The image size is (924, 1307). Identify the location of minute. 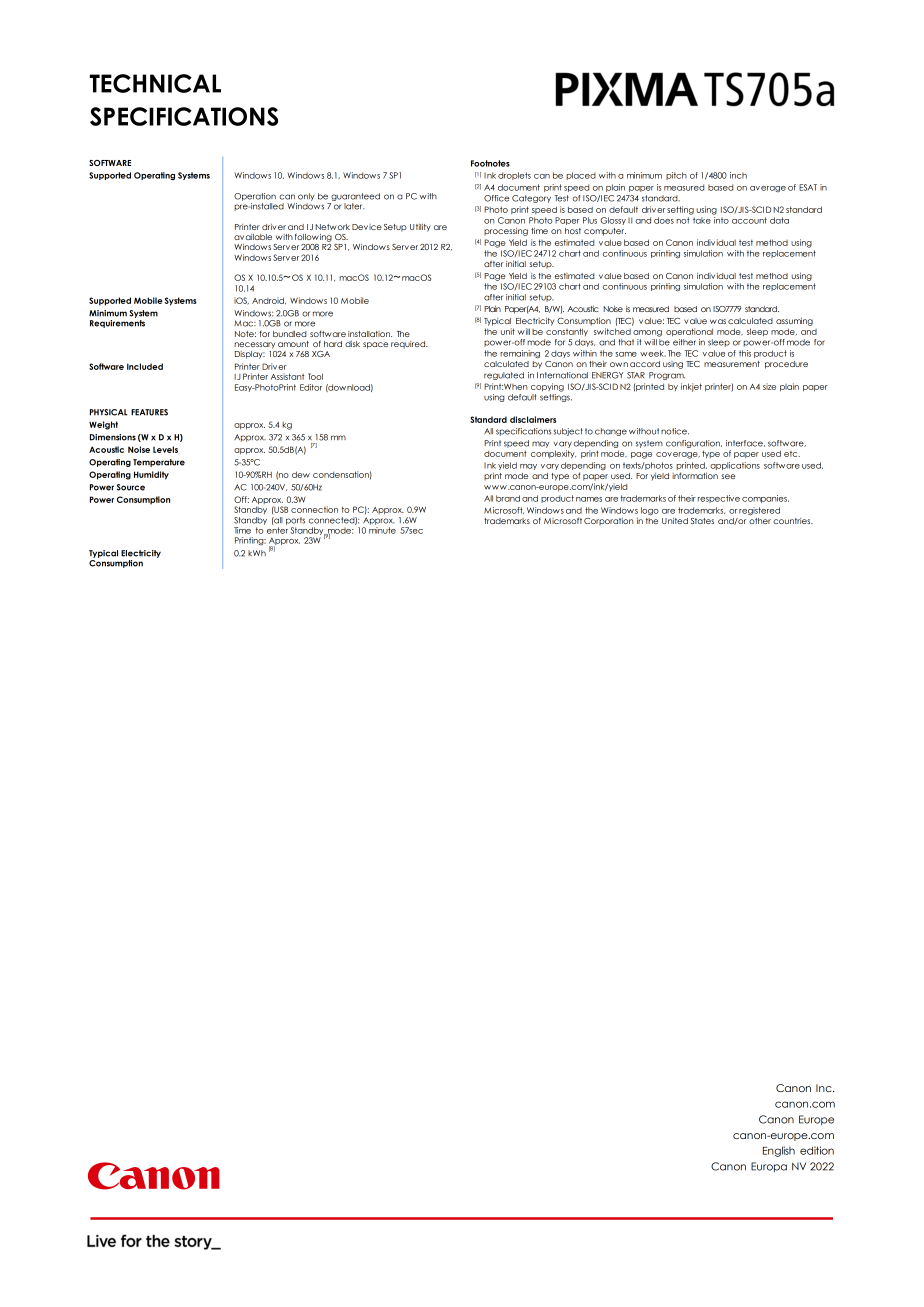
(382, 530).
